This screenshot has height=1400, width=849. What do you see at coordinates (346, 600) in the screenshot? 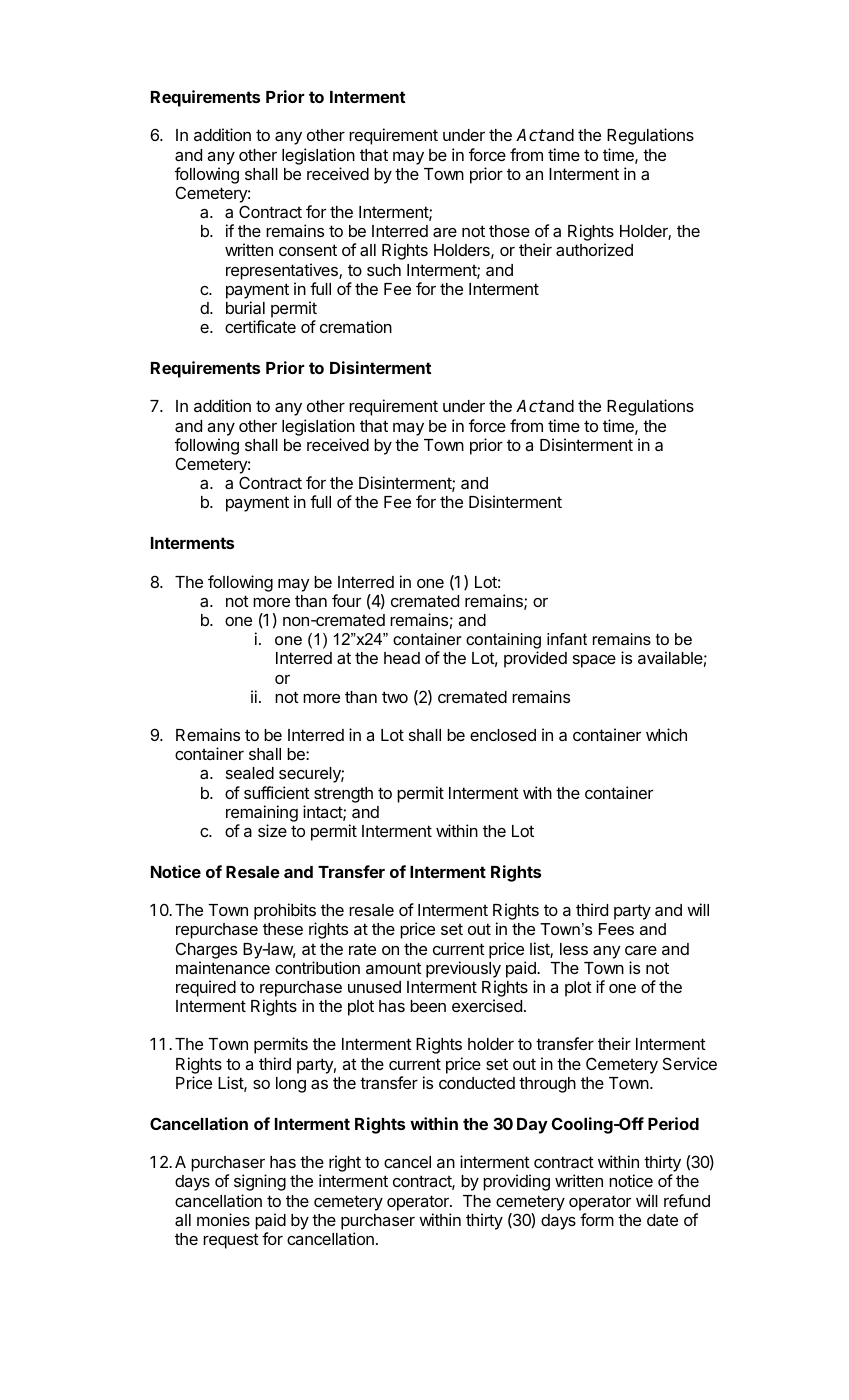
I see `four` at bounding box center [346, 600].
